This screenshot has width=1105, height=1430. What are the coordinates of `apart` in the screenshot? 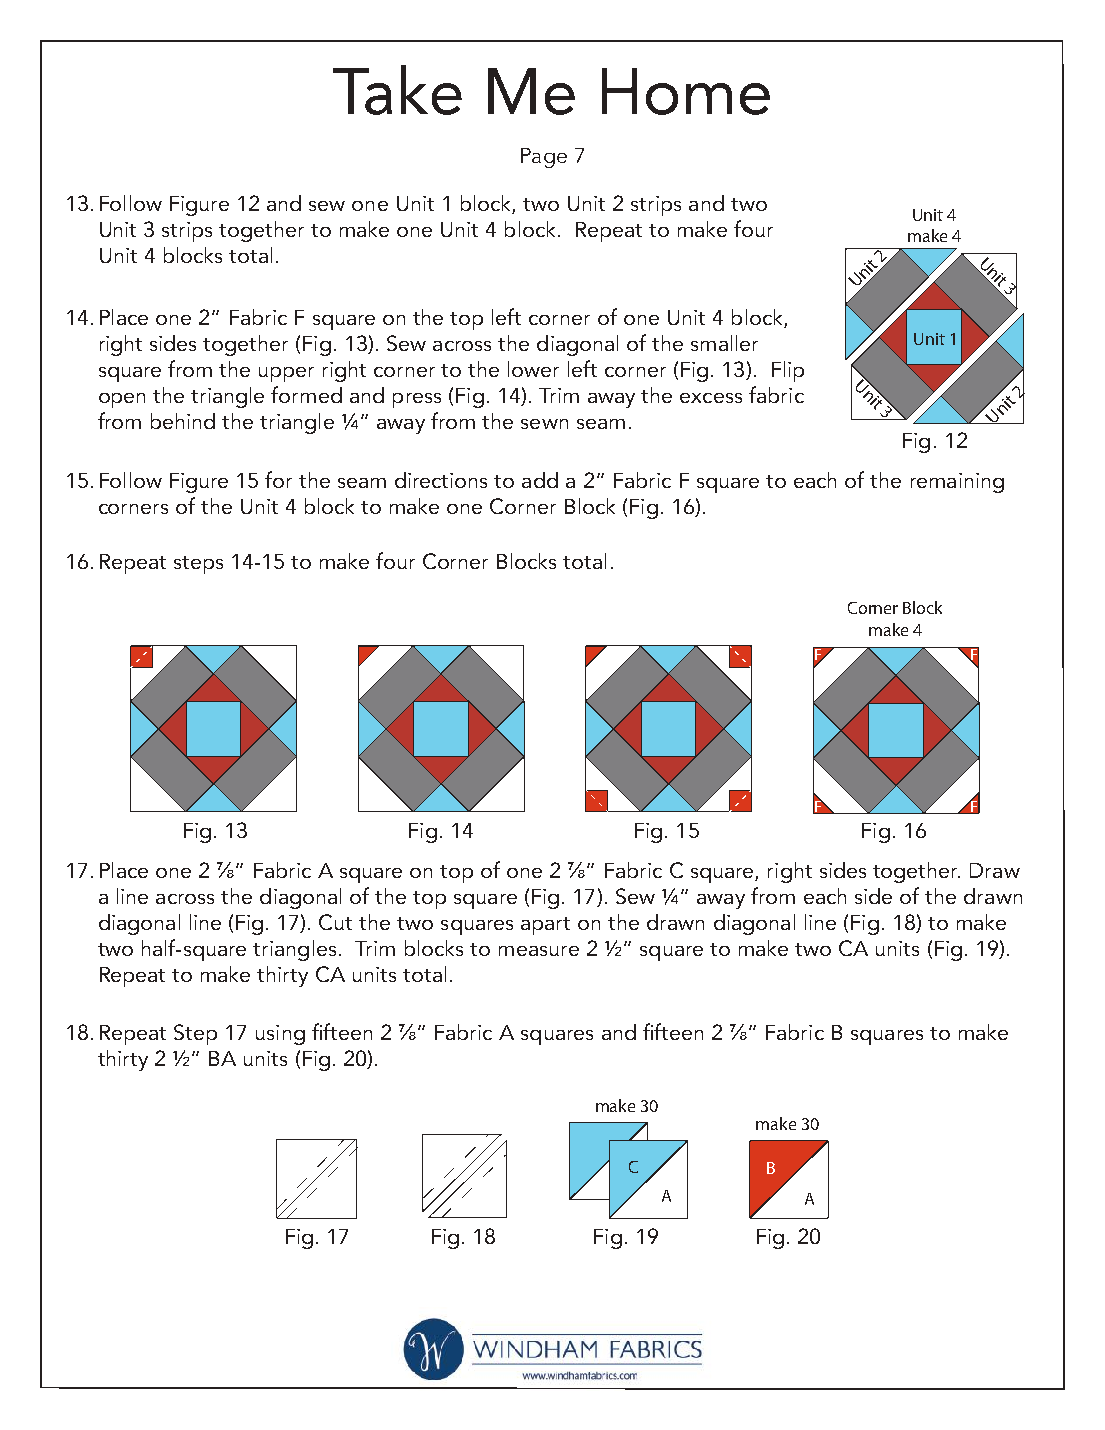 It's located at (545, 926).
